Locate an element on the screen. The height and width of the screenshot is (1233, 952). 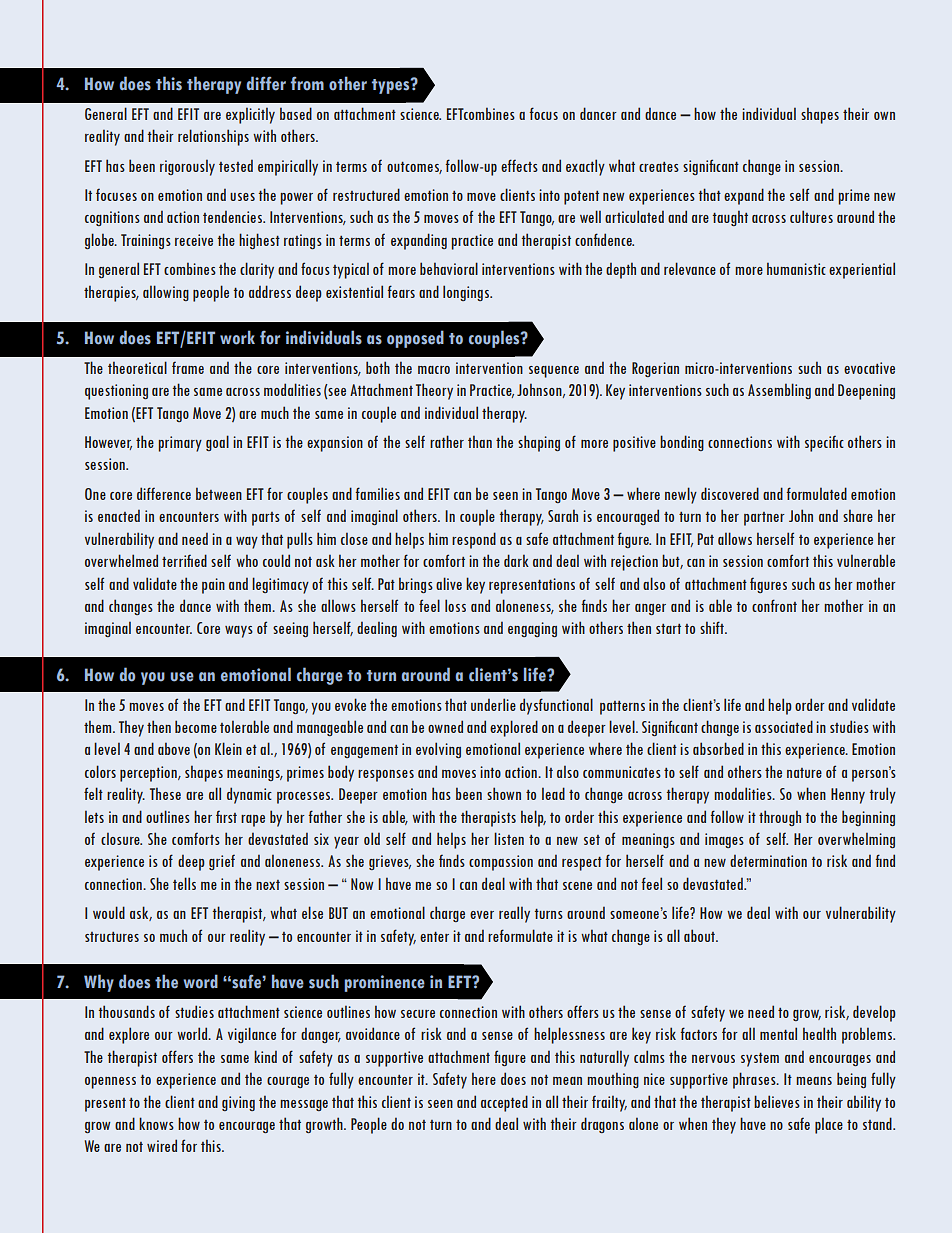
creates is located at coordinates (659, 167).
